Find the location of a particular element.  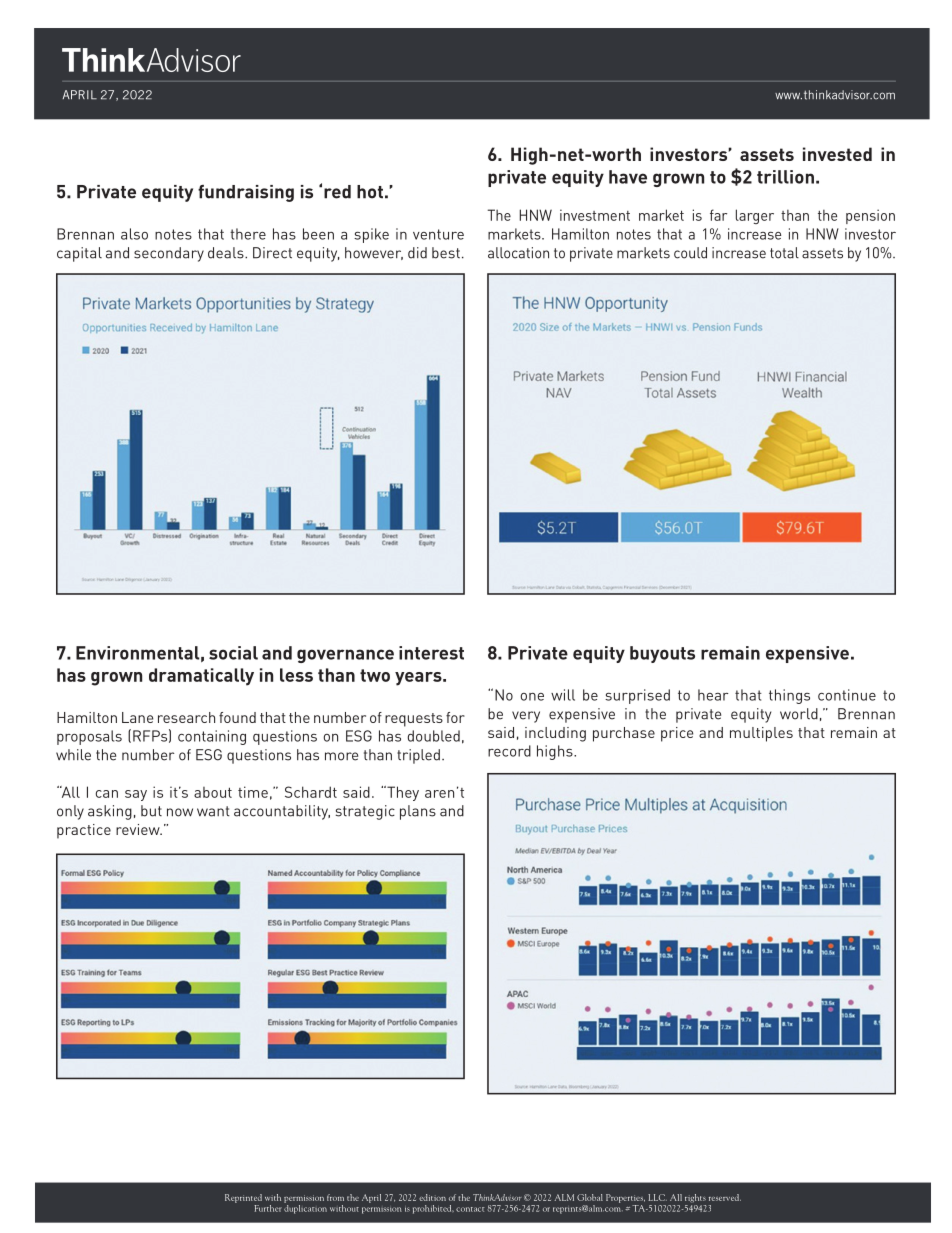

Reprinted is located at coordinates (243, 1198).
